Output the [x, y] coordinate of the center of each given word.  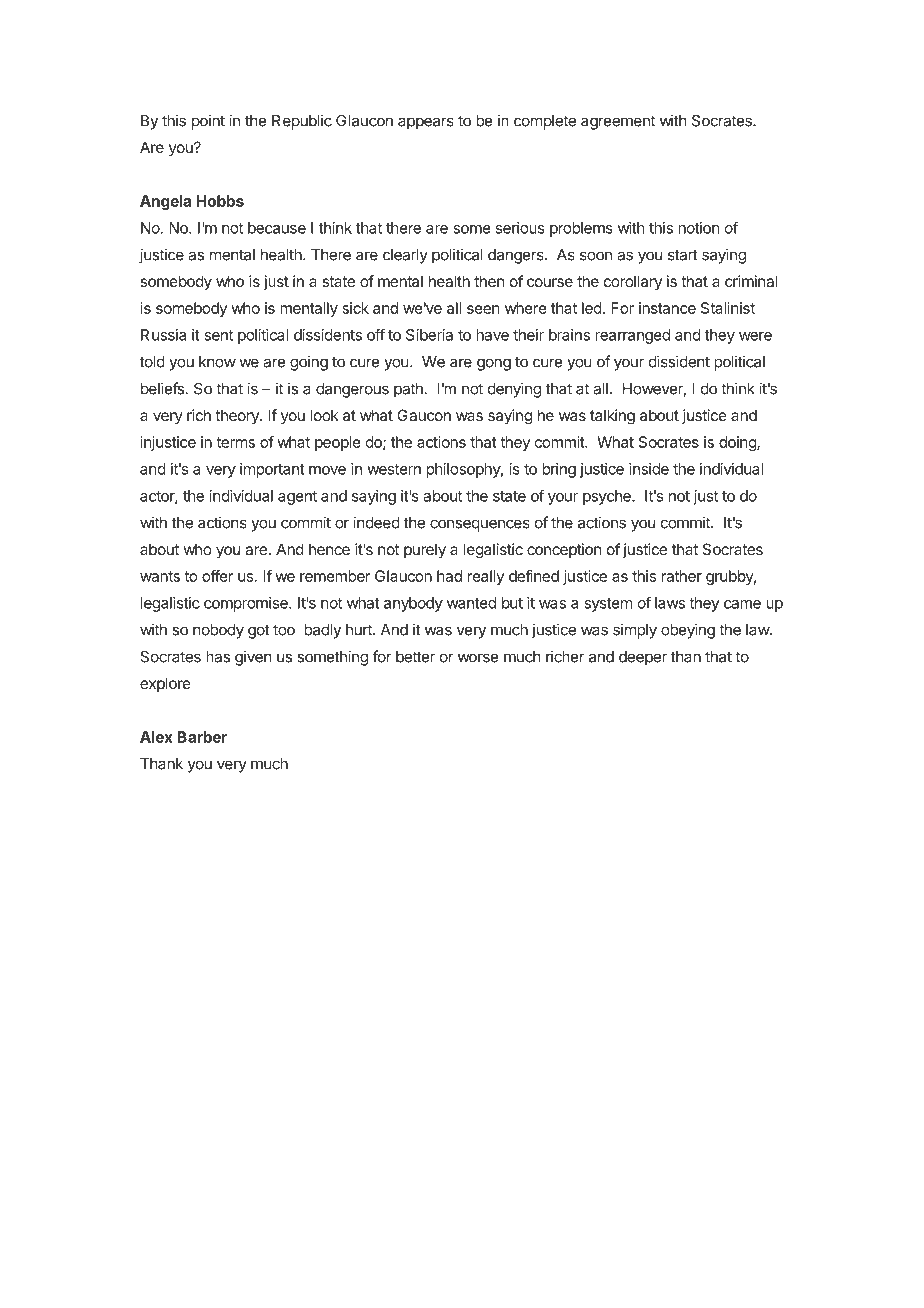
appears [426, 123]
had [449, 576]
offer [218, 576]
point [208, 122]
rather [682, 576]
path [408, 390]
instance [667, 308]
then [489, 281]
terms [235, 442]
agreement [618, 122]
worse [478, 658]
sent [218, 335]
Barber [202, 737]
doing [738, 443]
